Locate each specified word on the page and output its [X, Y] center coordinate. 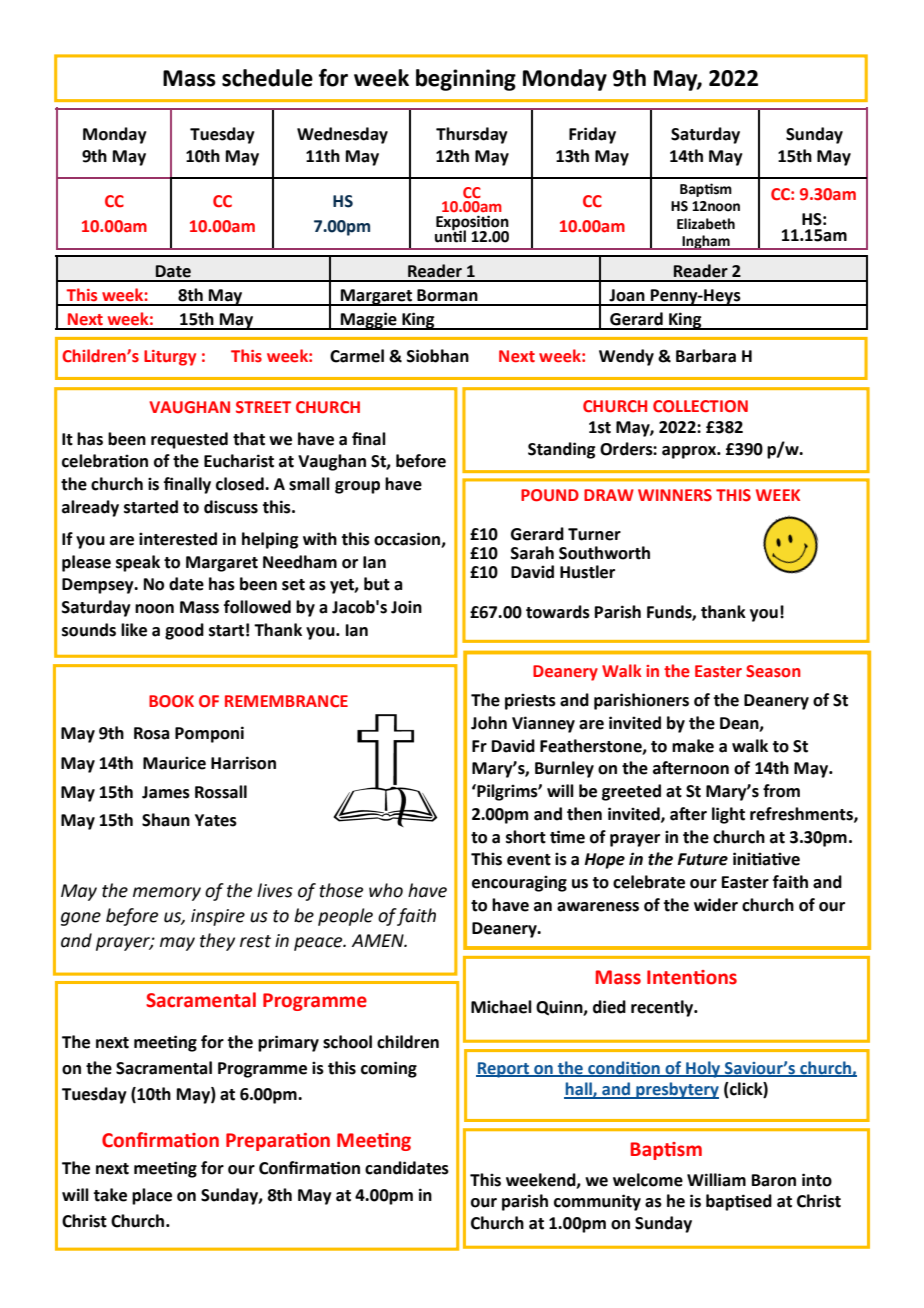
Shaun [166, 820]
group [357, 487]
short [526, 837]
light [728, 815]
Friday [592, 135]
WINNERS [675, 495]
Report [504, 1070]
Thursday [472, 135]
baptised [739, 1202]
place [152, 1196]
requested [189, 440]
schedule [267, 78]
